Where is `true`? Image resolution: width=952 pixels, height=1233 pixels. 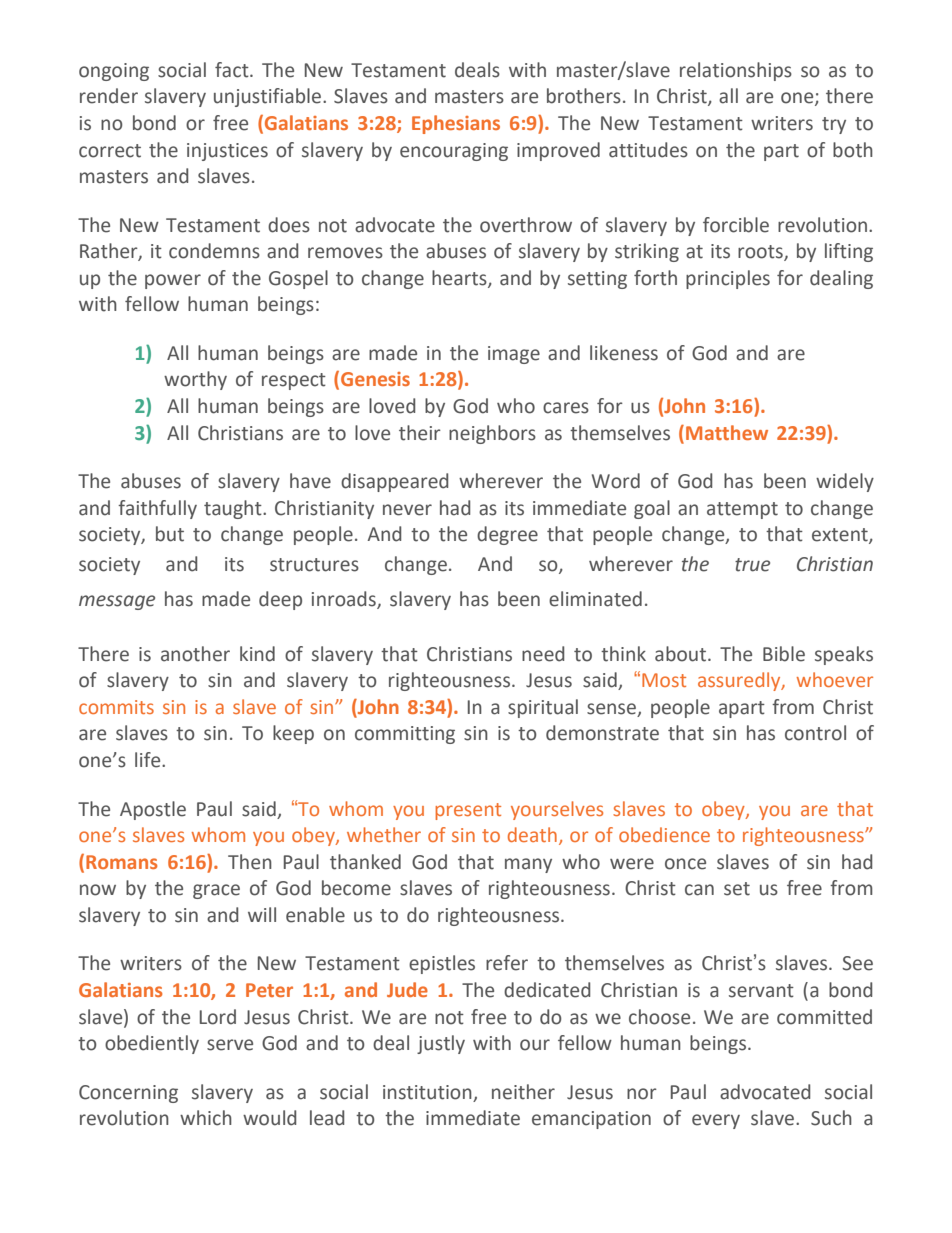 true is located at coordinates (752, 565).
